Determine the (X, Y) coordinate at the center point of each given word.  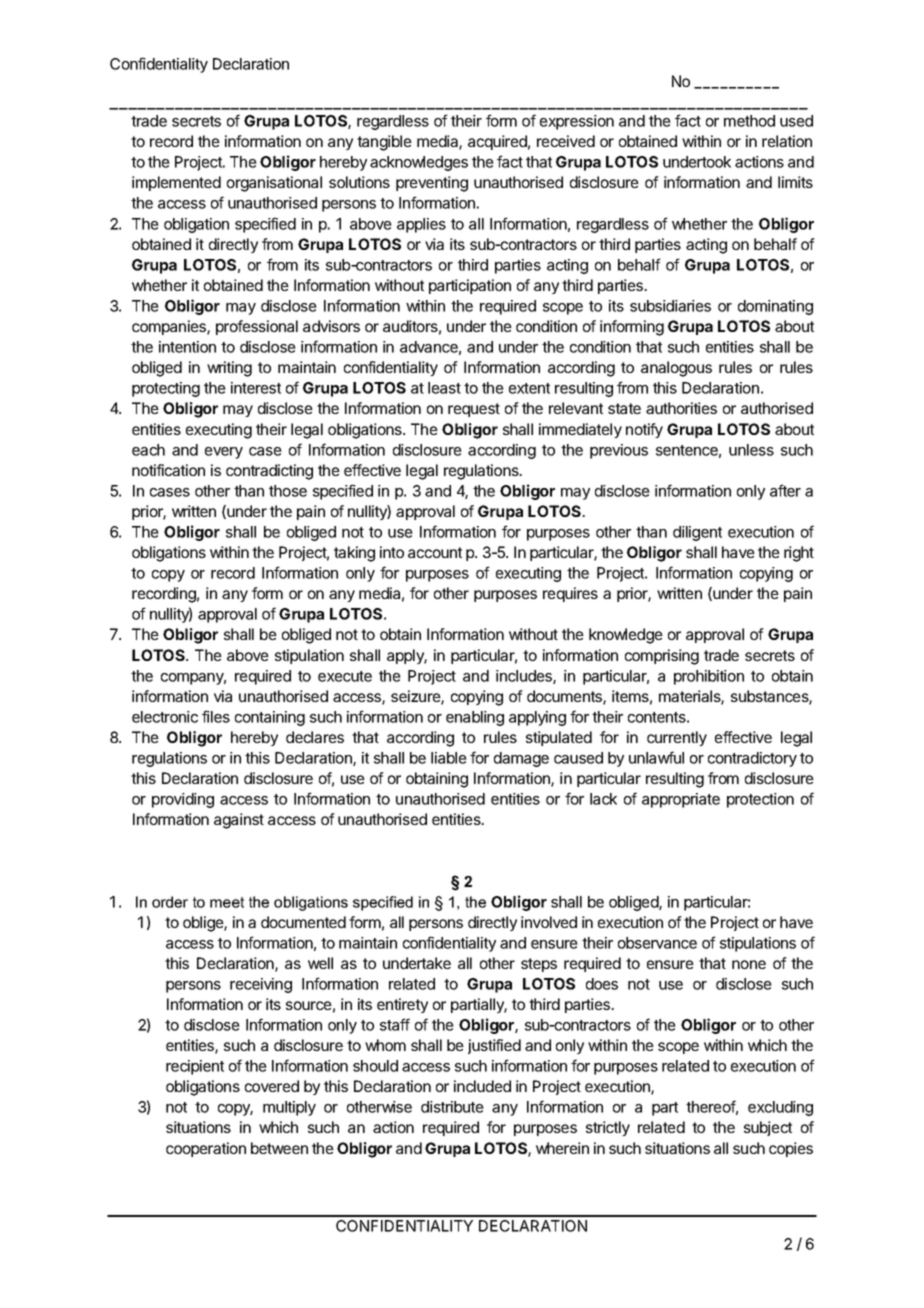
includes (525, 677)
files (216, 716)
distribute (452, 1107)
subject (768, 1128)
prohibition (709, 677)
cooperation (206, 1149)
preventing (432, 184)
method (749, 121)
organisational (274, 184)
